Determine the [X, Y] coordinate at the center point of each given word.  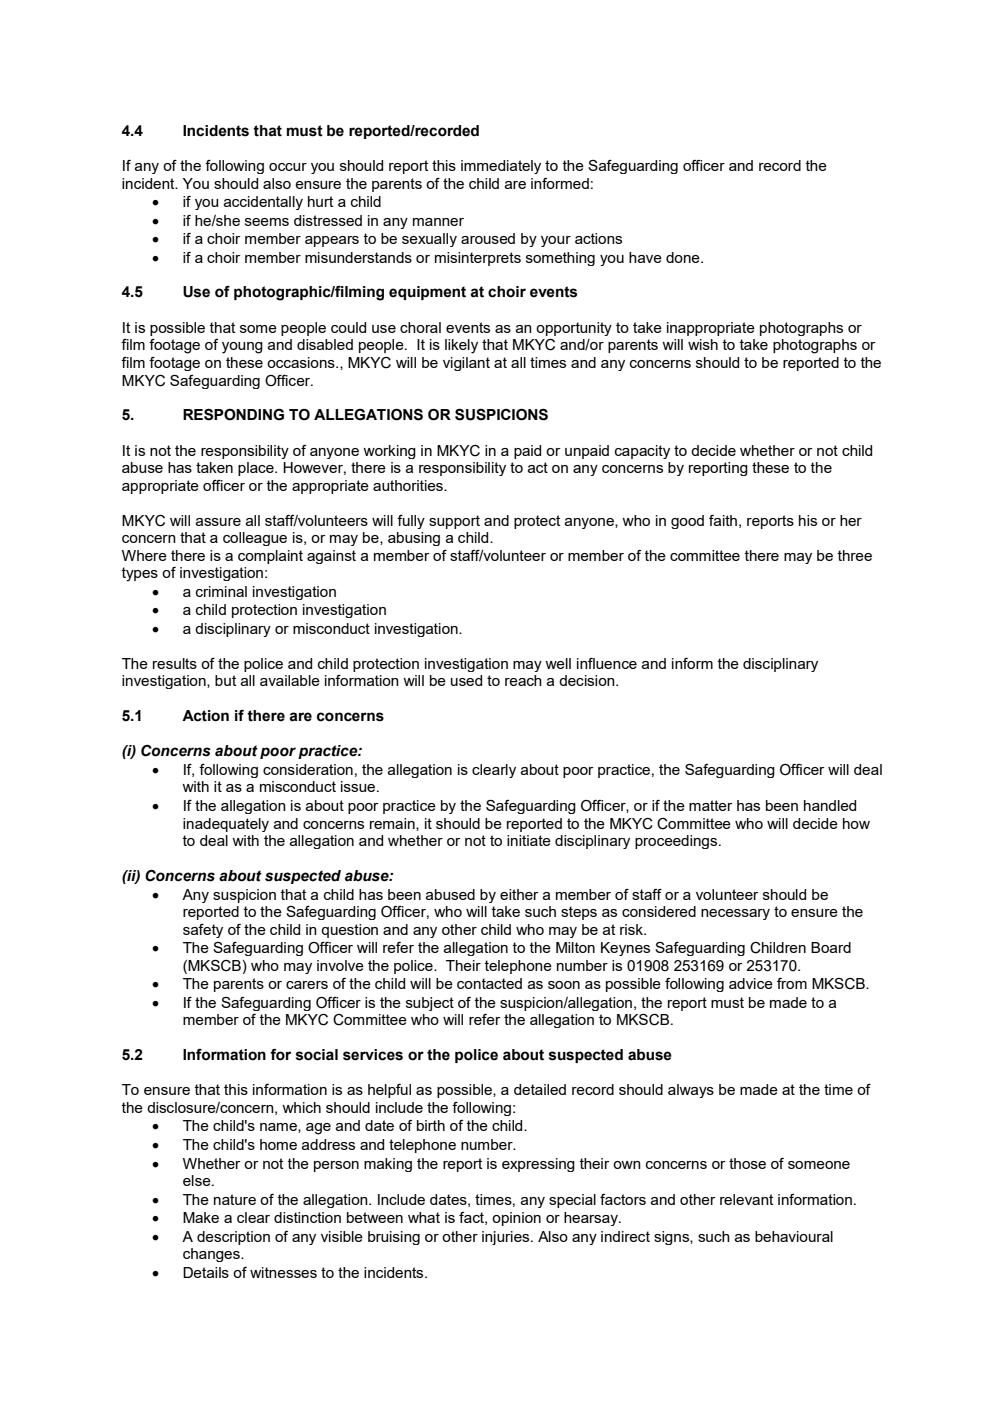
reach [523, 680]
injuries [507, 1238]
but [225, 680]
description [233, 1238]
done [684, 257]
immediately [501, 167]
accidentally [263, 203]
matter [711, 805]
